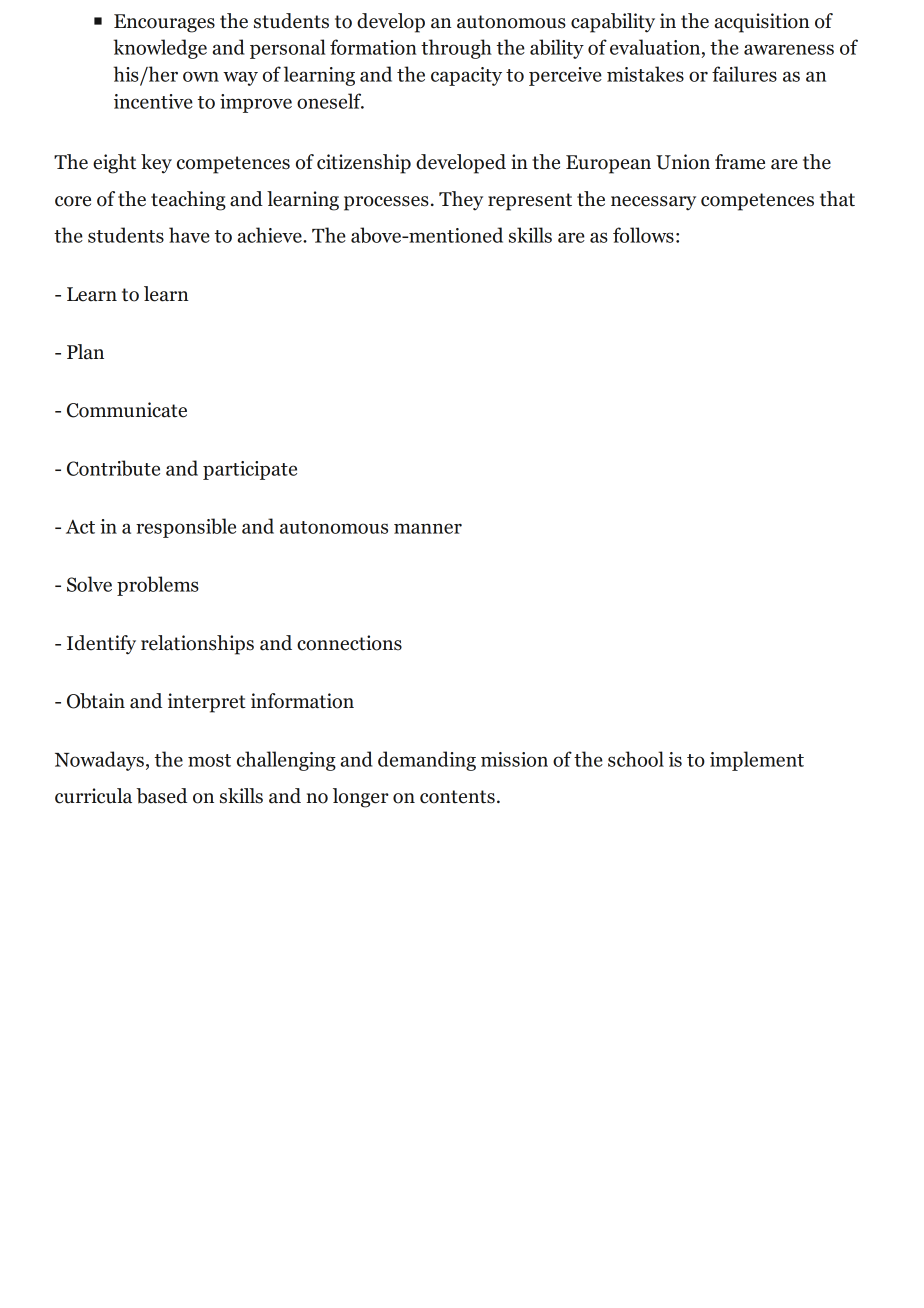 The image size is (924, 1308). I want to click on problems, so click(158, 586).
